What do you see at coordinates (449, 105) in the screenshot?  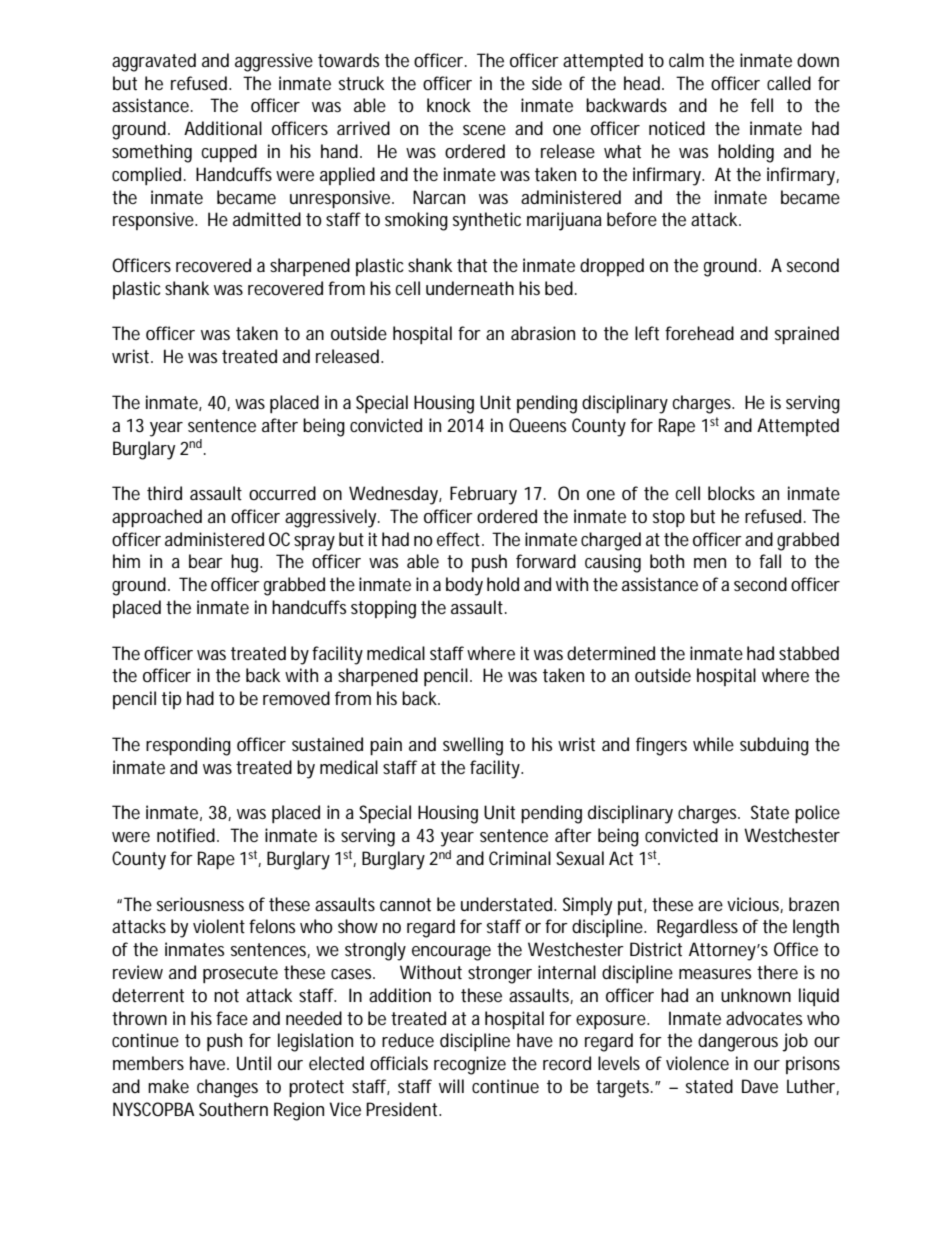 I see `knock` at bounding box center [449, 105].
